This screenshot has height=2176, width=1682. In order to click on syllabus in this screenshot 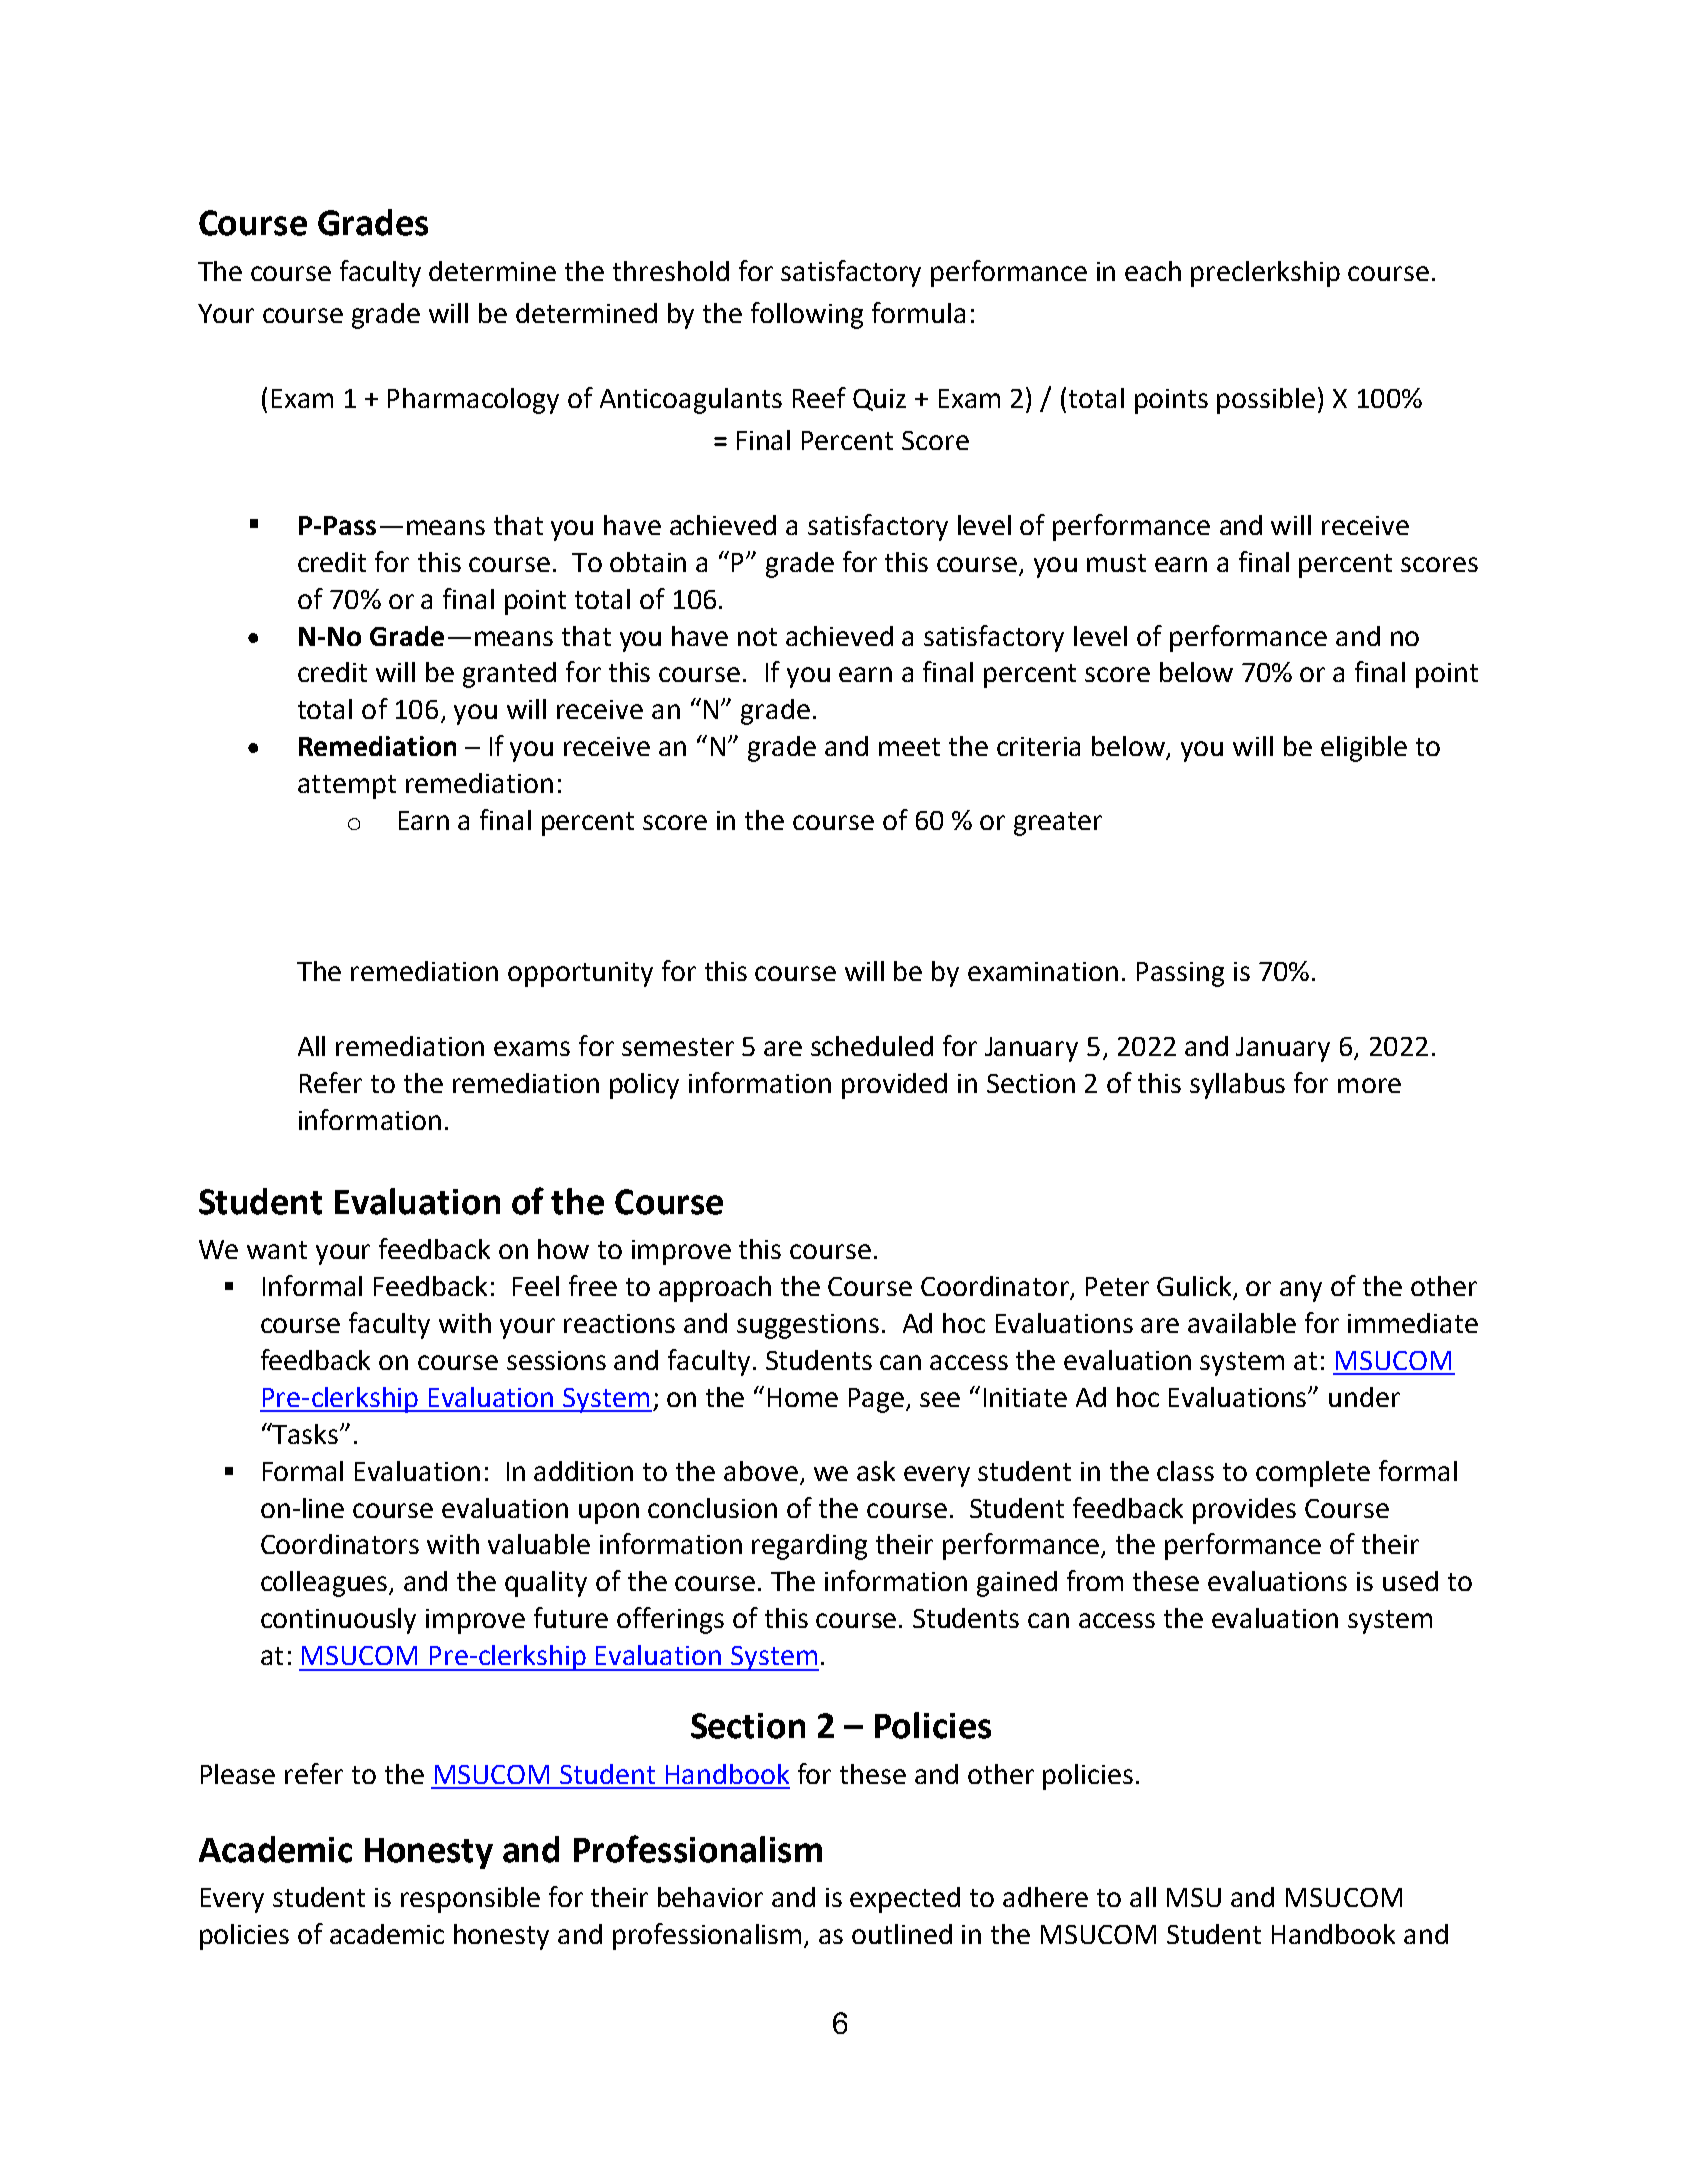, I will do `click(1237, 1086)`.
